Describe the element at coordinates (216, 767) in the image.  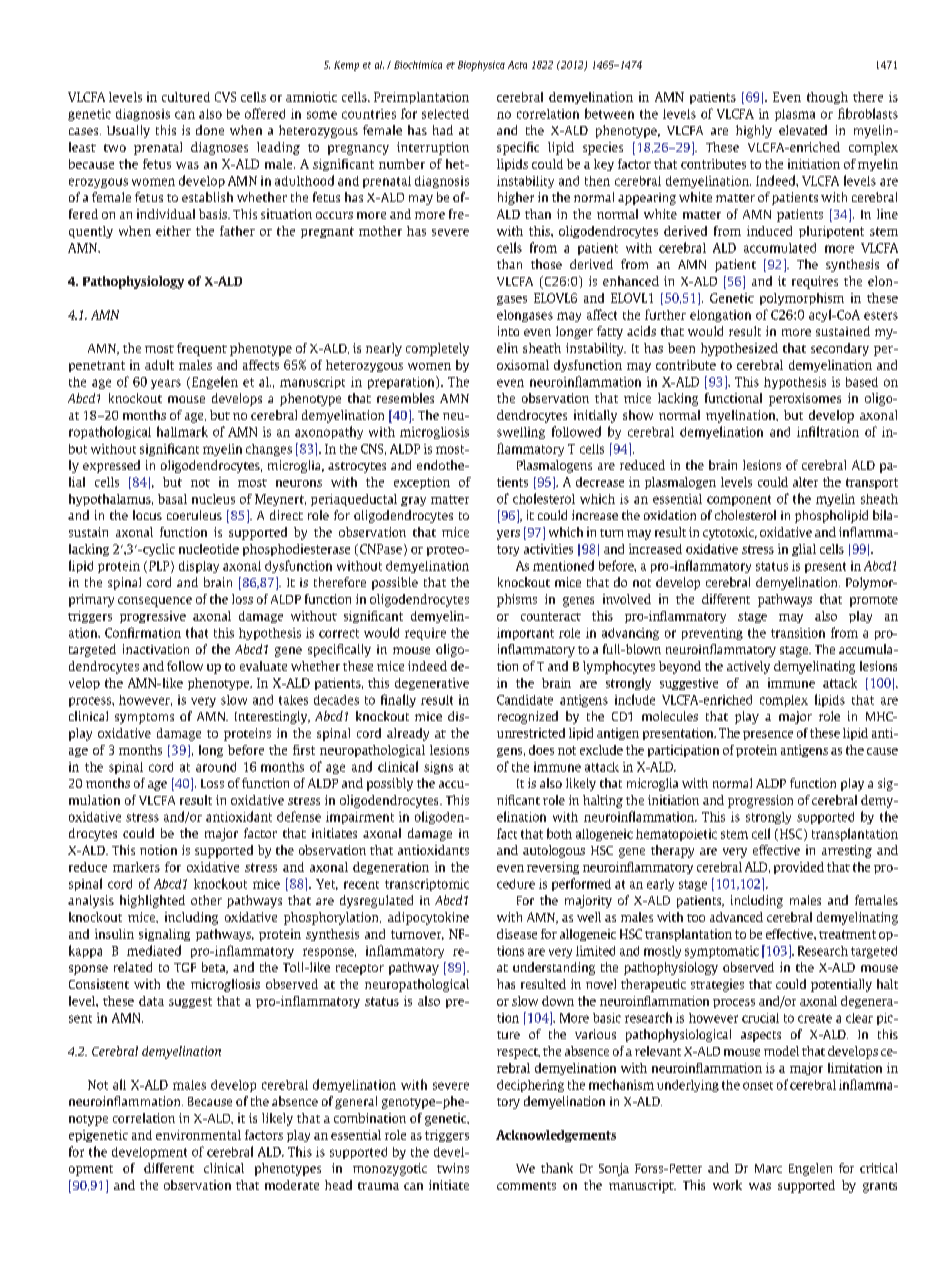
I see `around` at that location.
